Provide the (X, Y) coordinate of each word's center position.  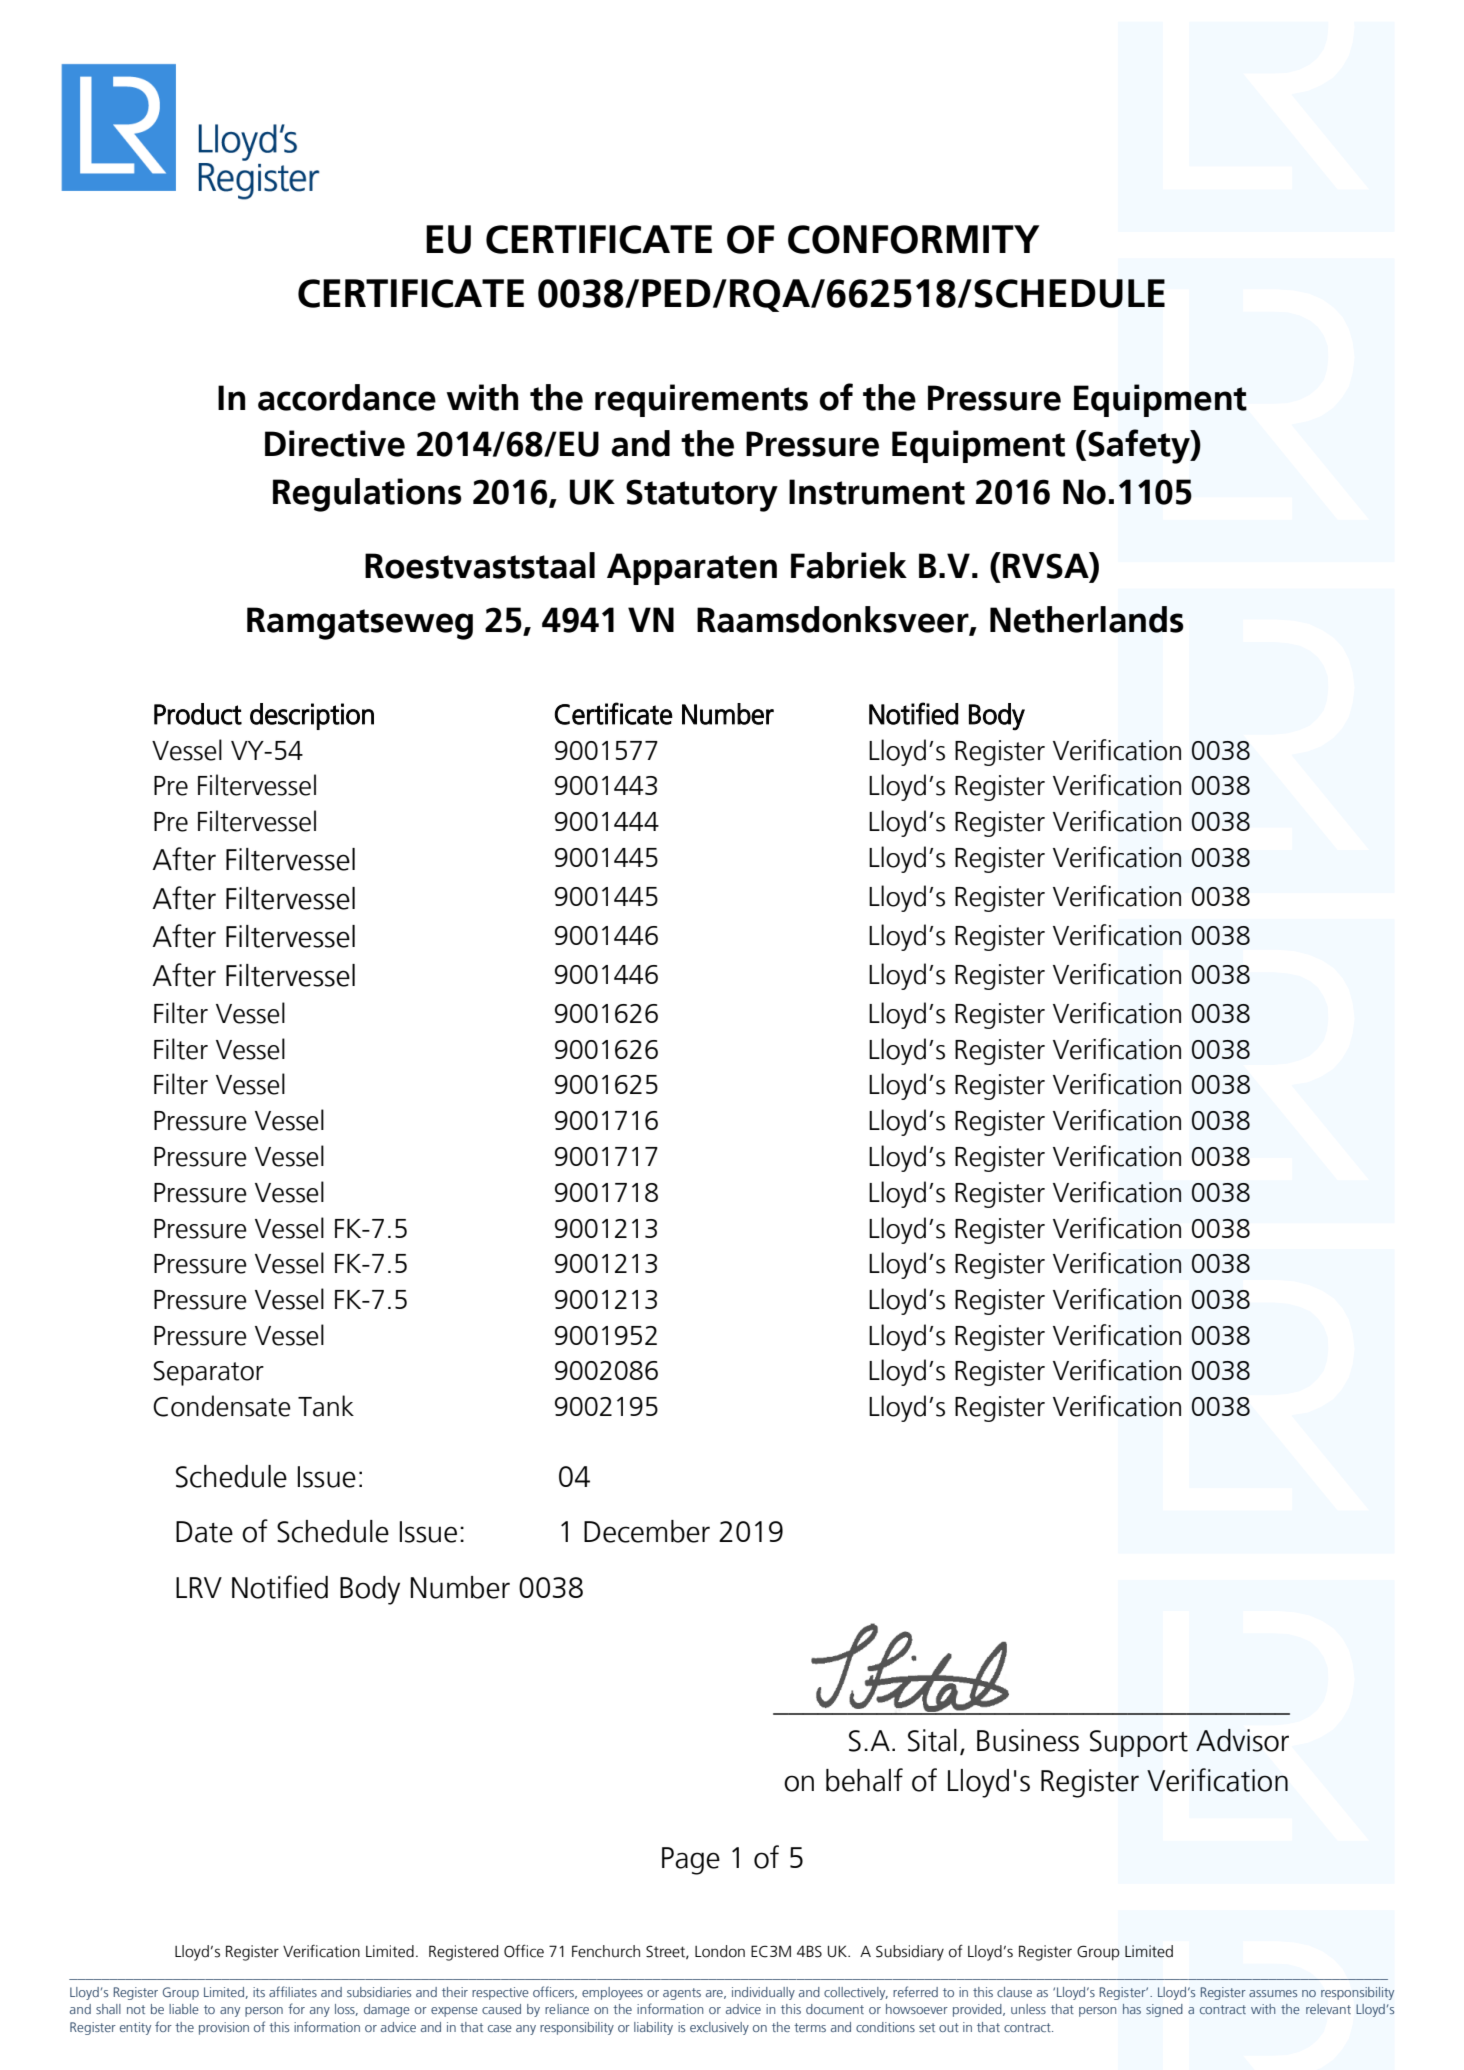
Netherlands (1087, 619)
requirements (701, 400)
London (720, 1951)
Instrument (877, 492)
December (647, 1531)
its (259, 1992)
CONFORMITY (914, 239)
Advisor (1242, 1740)
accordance (347, 397)
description (312, 716)
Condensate (222, 1406)
